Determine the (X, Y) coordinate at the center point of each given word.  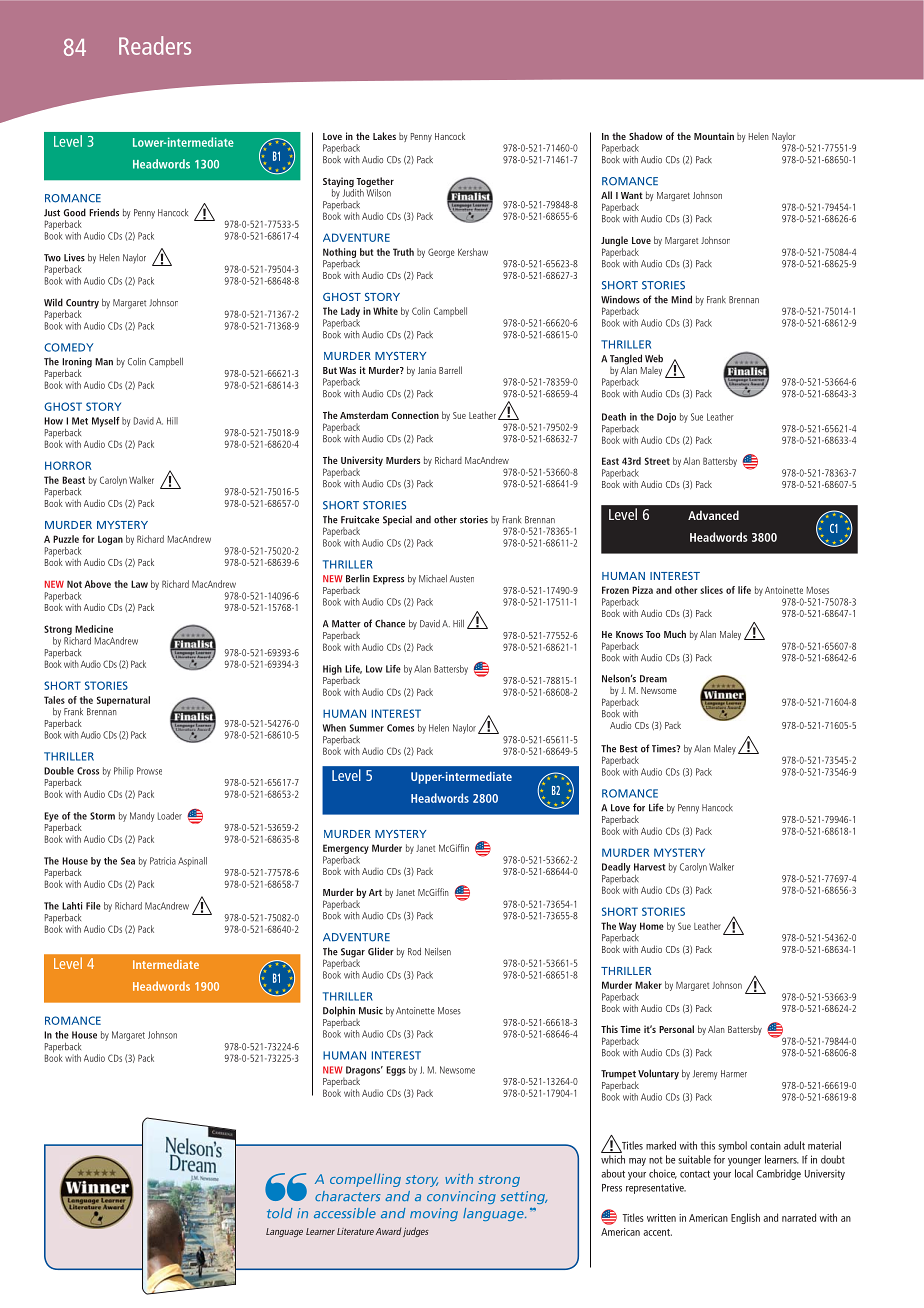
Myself (106, 422)
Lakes (384, 136)
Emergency (346, 849)
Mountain (714, 136)
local (744, 1173)
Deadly (616, 868)
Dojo (666, 418)
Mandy (142, 817)
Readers (155, 45)
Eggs (396, 1071)
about (613, 1173)
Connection (415, 415)
